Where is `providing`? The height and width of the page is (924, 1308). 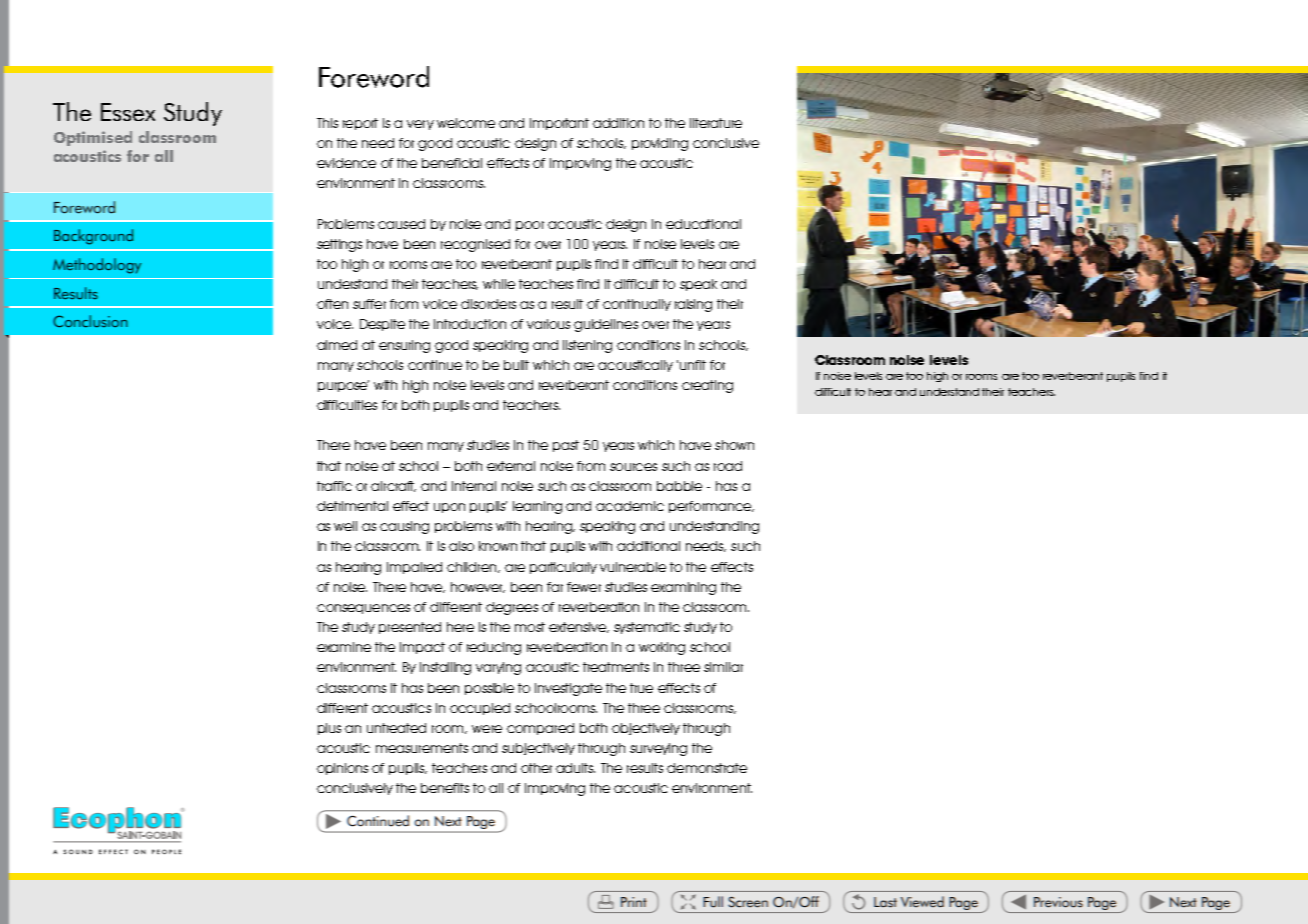 providing is located at coordinates (660, 144).
